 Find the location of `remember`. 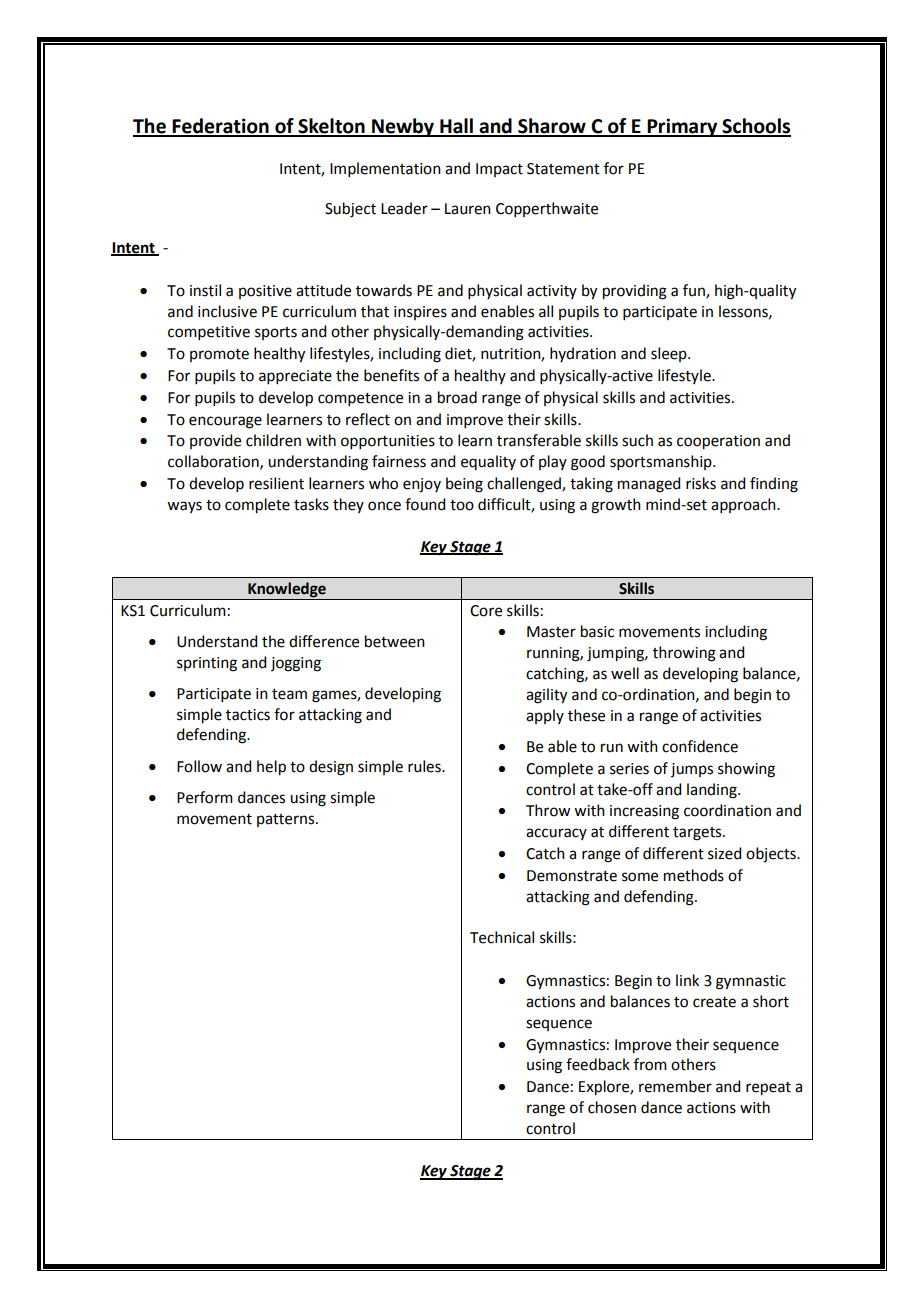

remember is located at coordinates (675, 1086).
